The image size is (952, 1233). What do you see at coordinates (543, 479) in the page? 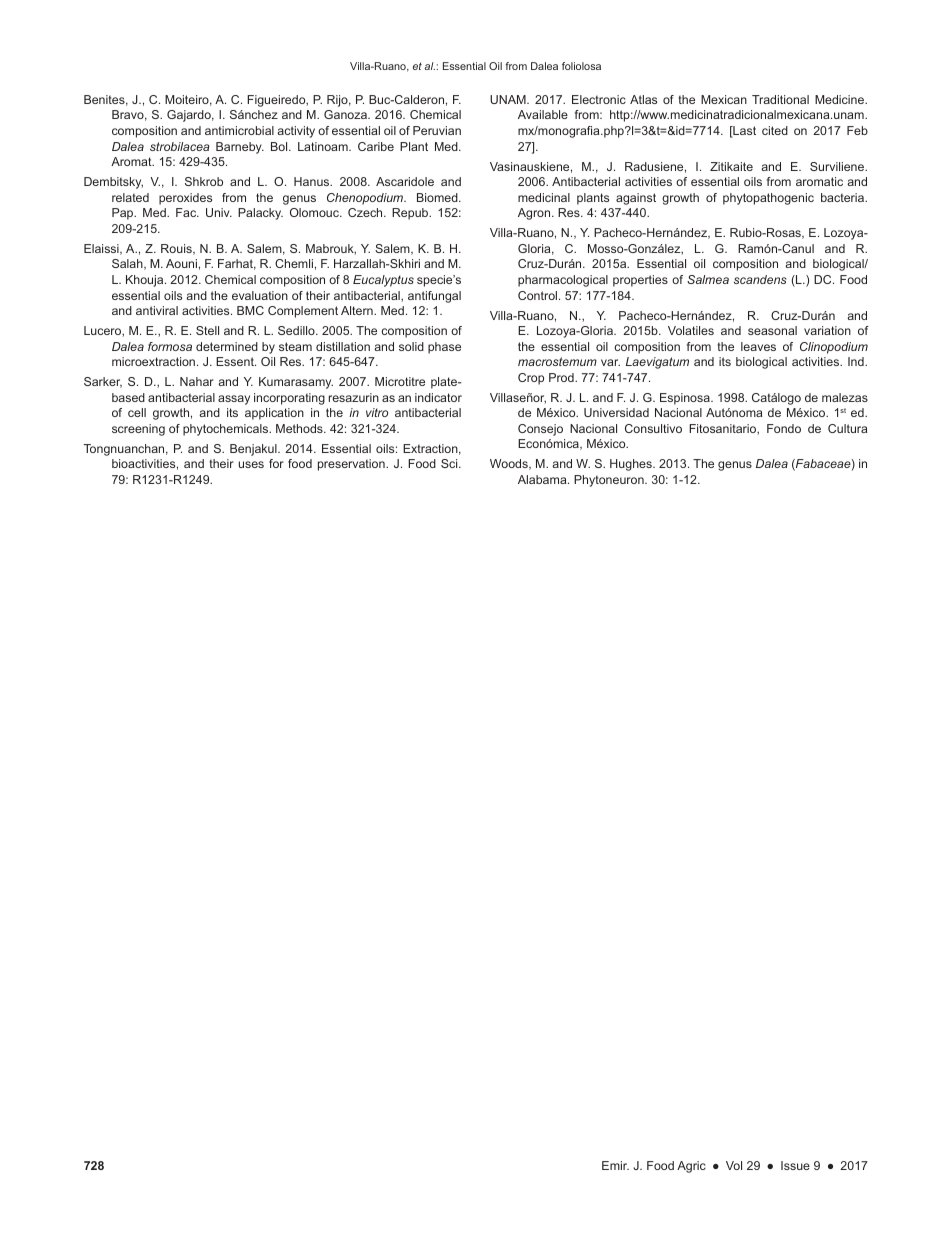
I see `Alabama` at bounding box center [543, 479].
